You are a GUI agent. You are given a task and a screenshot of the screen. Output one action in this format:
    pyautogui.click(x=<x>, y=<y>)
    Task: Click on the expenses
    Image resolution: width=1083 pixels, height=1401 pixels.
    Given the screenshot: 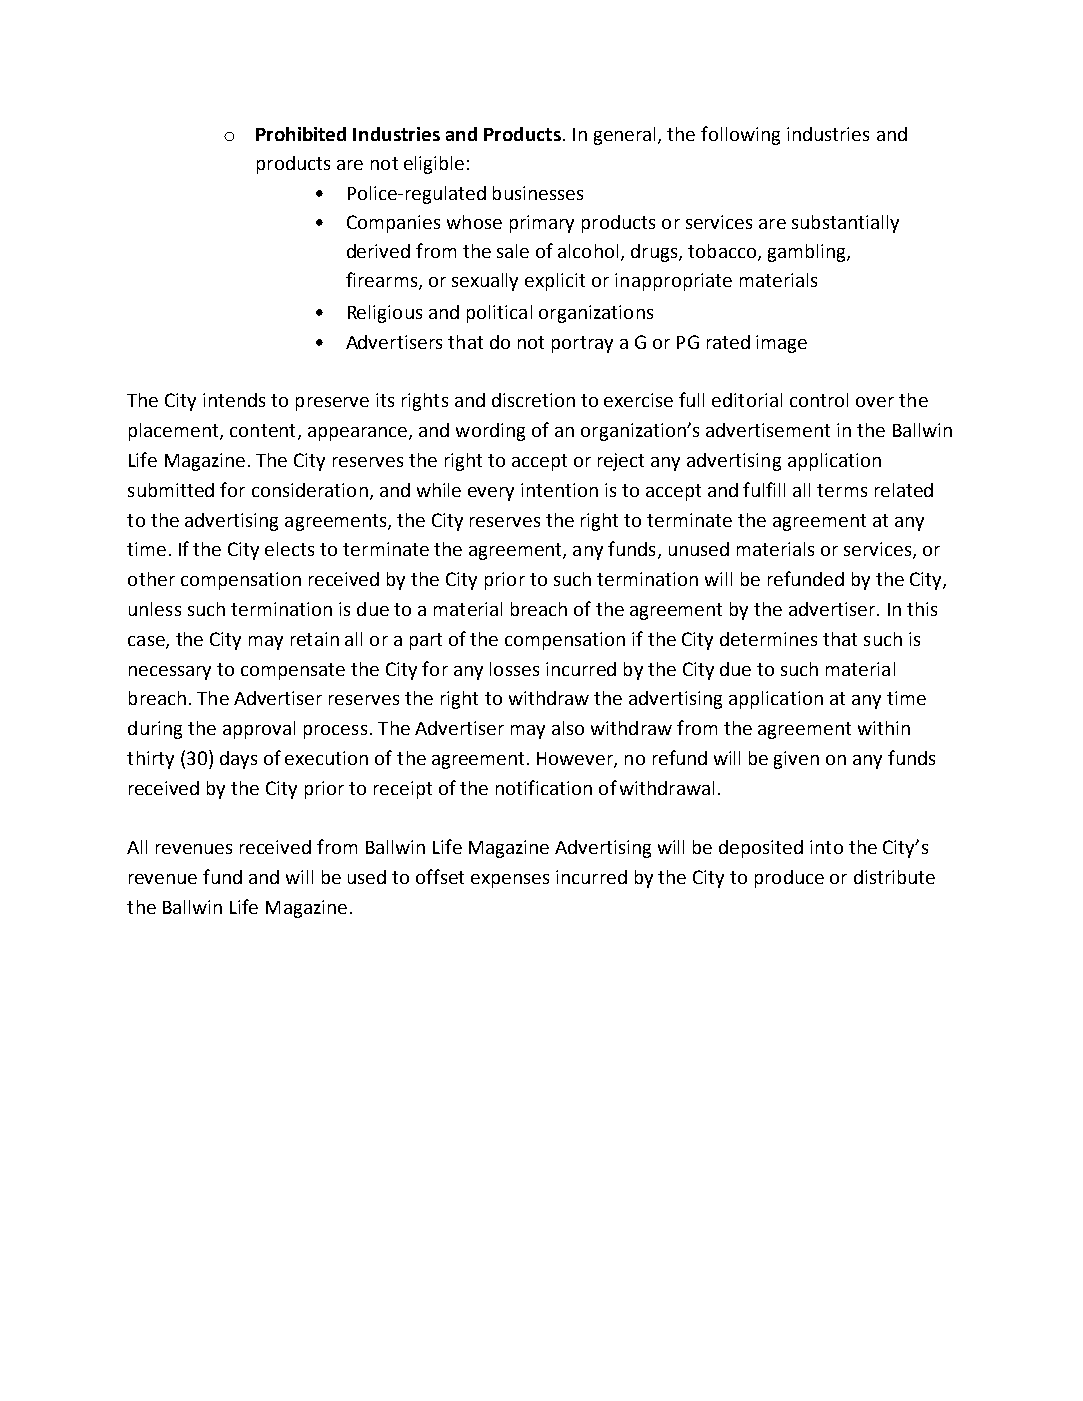 What is the action you would take?
    pyautogui.click(x=510, y=881)
